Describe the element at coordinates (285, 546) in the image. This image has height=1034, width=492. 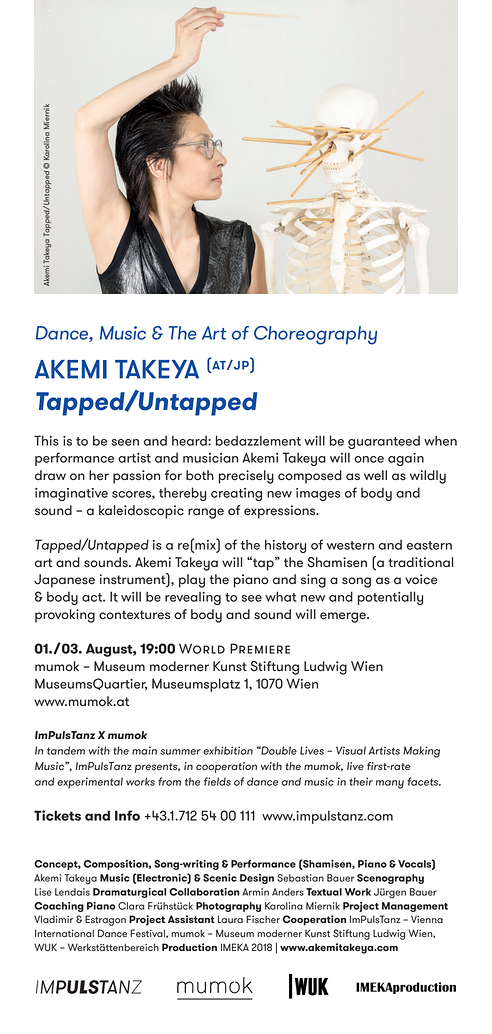
I see `history` at that location.
